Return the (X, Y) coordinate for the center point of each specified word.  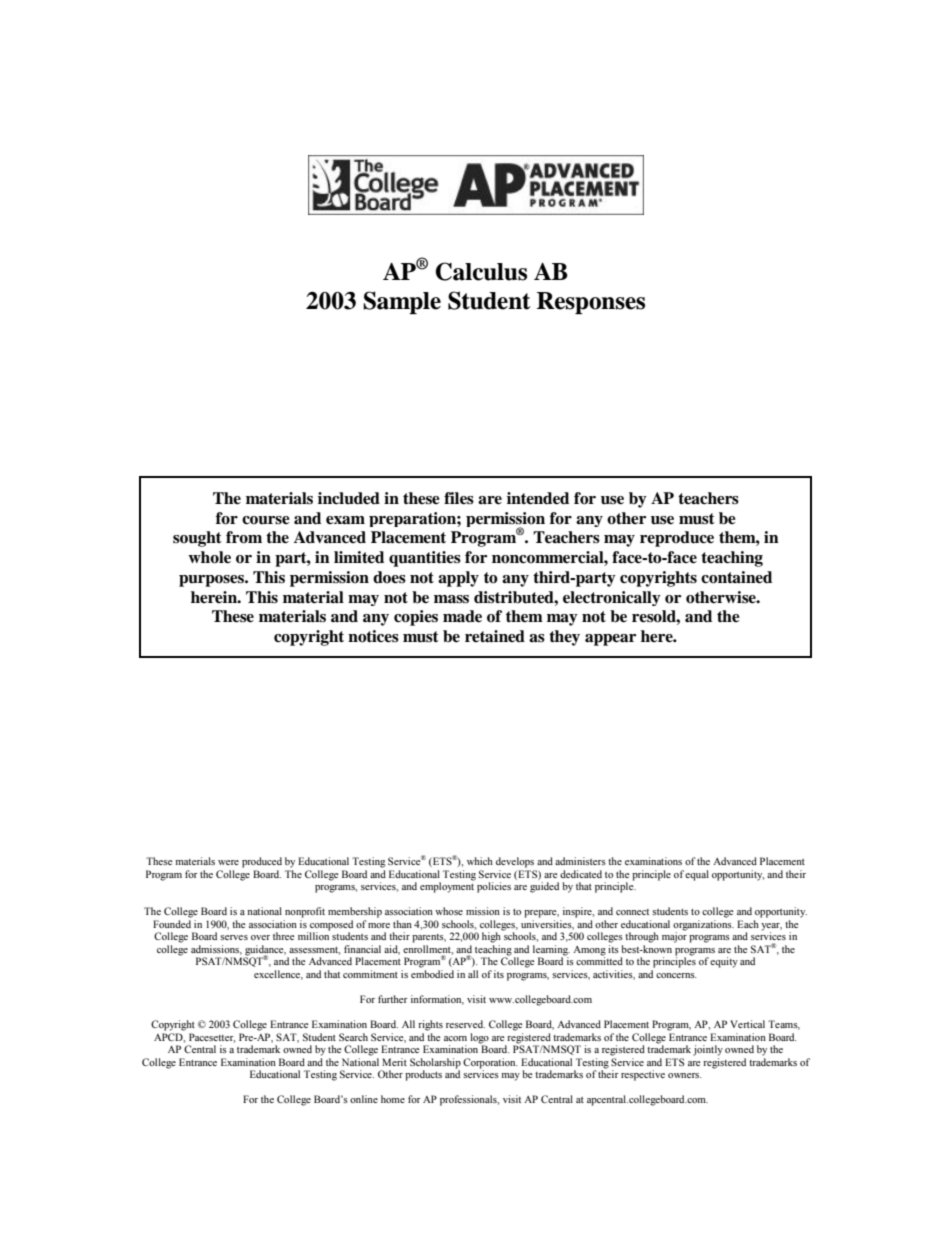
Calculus (481, 271)
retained (495, 636)
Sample (402, 302)
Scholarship (435, 1063)
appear (610, 640)
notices (373, 636)
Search (353, 1037)
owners (684, 1075)
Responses (591, 303)
